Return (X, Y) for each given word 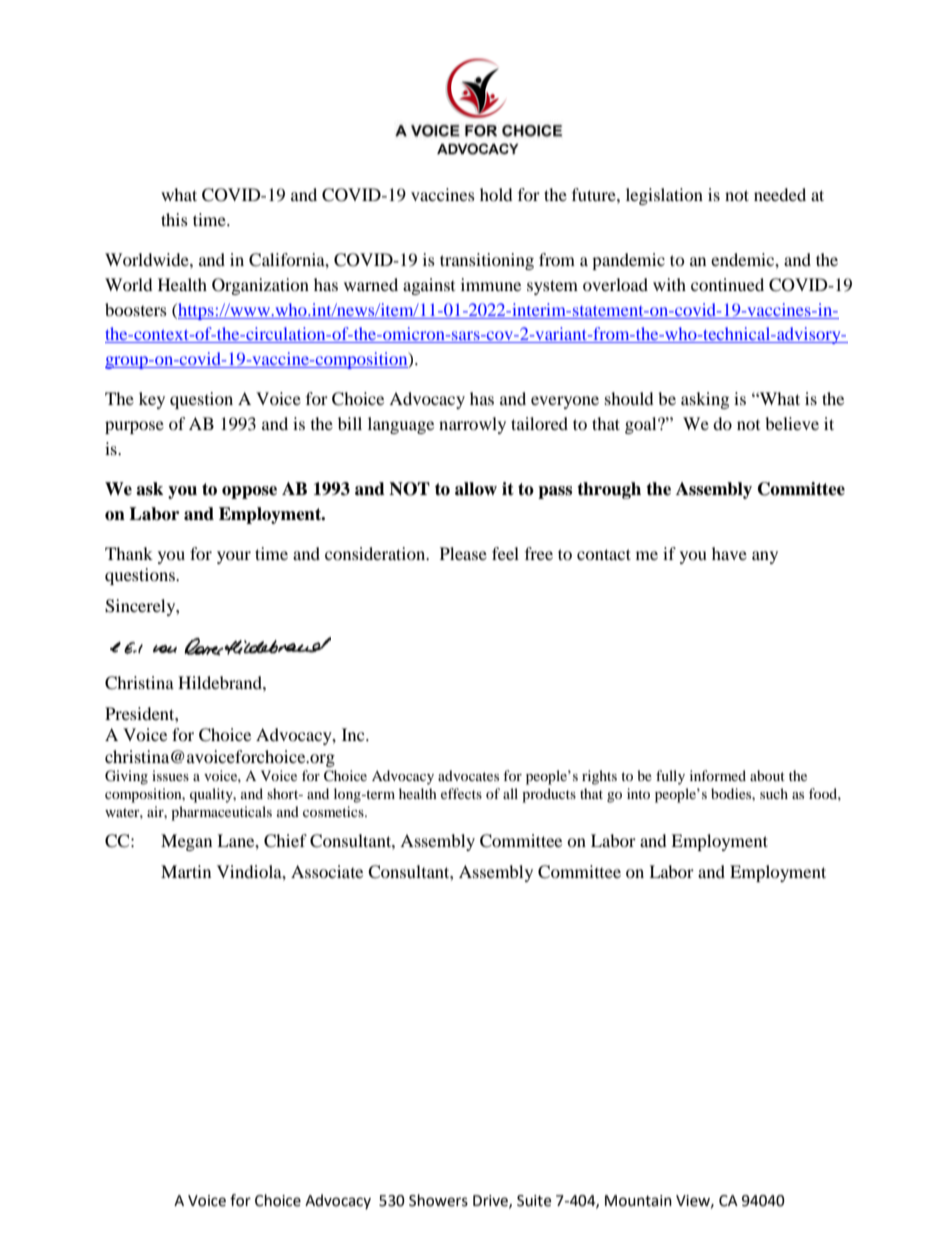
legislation (664, 196)
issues (170, 775)
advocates (468, 775)
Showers (438, 1200)
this (174, 219)
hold (496, 194)
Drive (491, 1201)
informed (718, 775)
